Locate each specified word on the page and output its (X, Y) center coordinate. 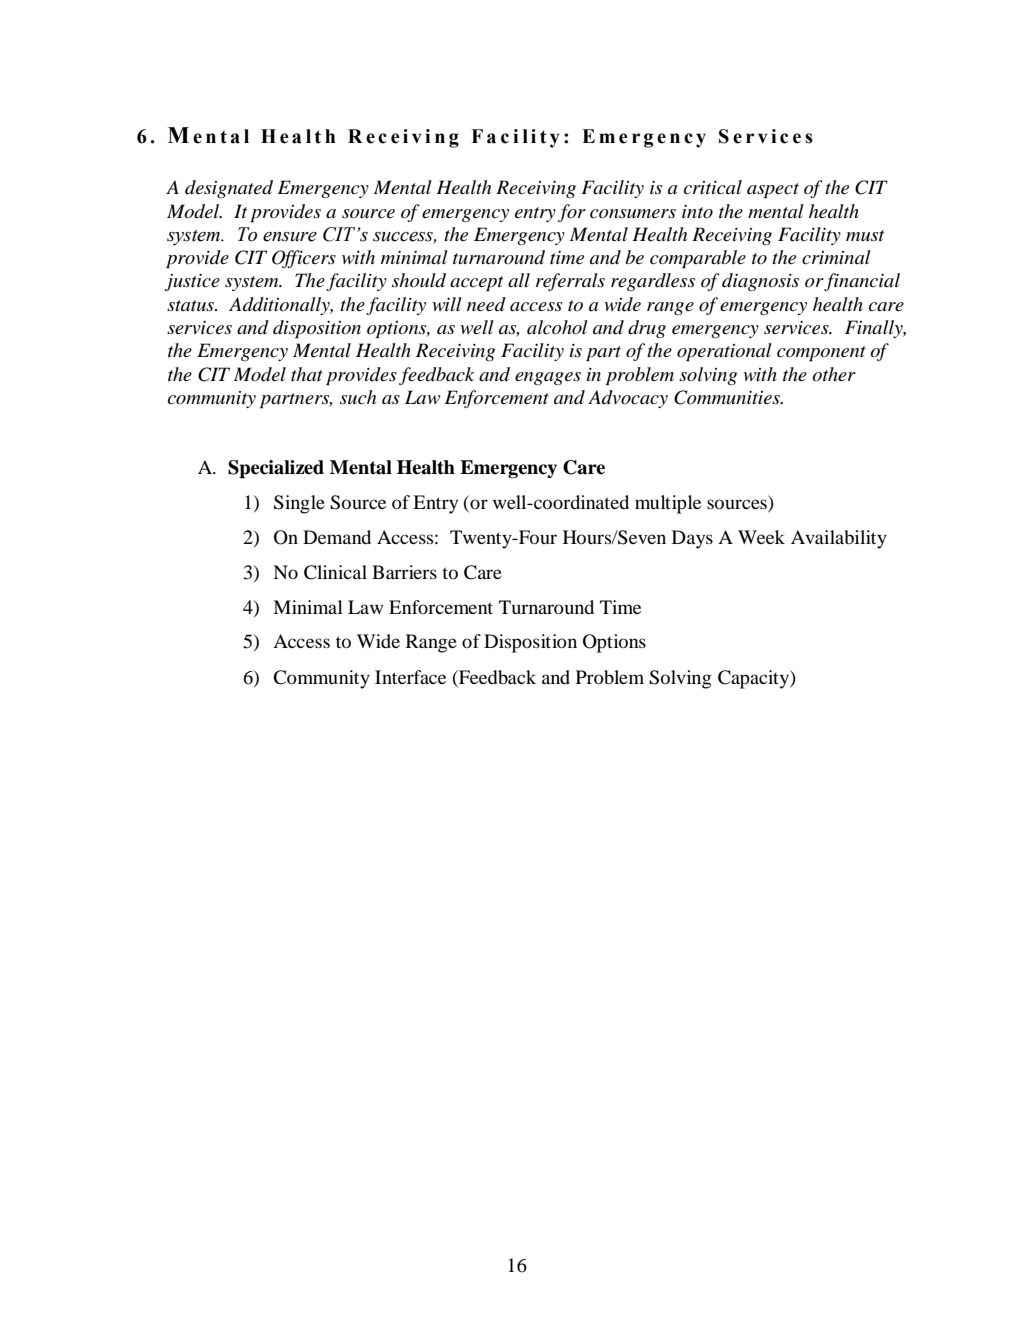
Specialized (276, 469)
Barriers (404, 572)
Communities (728, 397)
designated (229, 189)
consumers (633, 214)
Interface (410, 677)
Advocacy (628, 399)
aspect (773, 190)
